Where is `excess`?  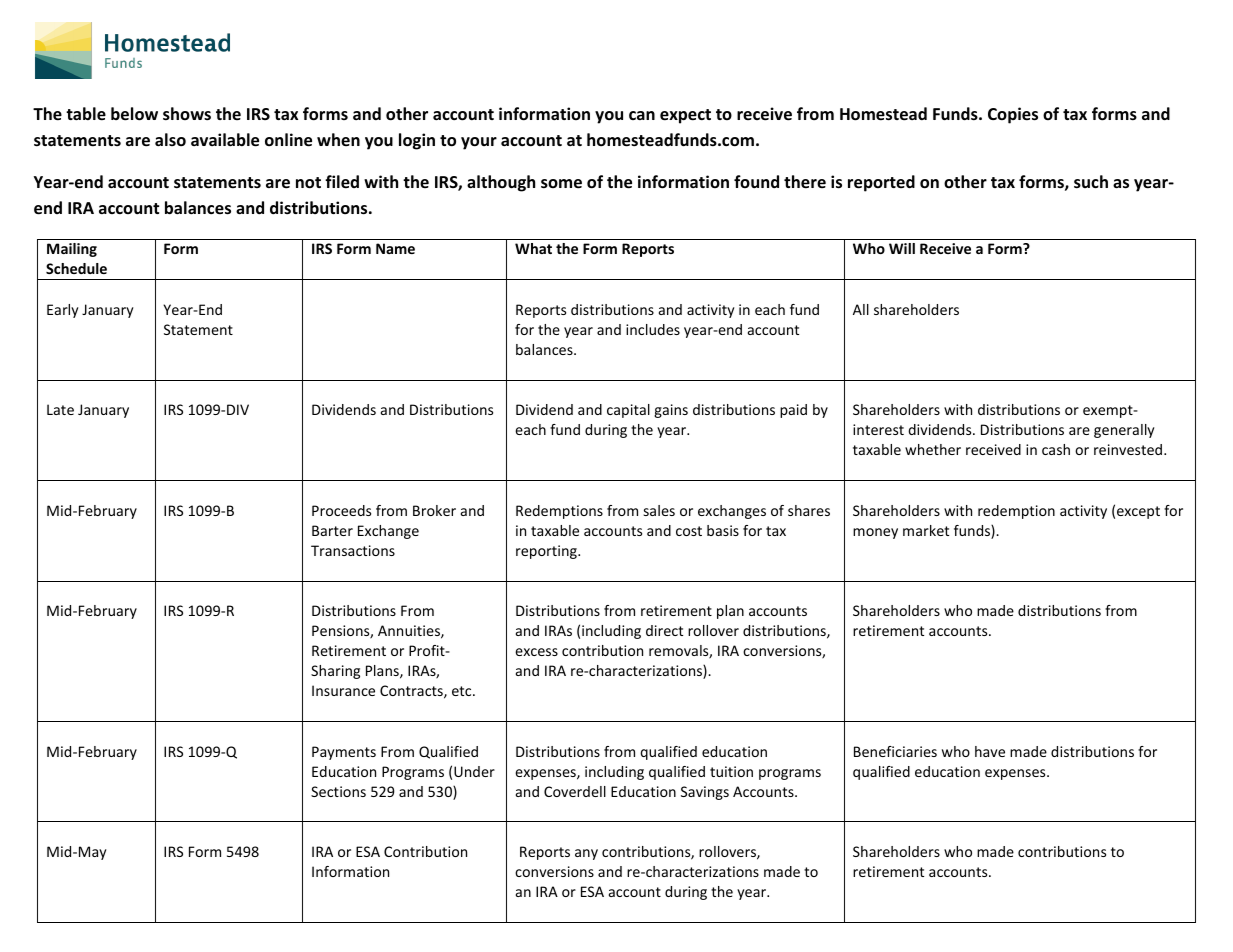
excess is located at coordinates (536, 652).
